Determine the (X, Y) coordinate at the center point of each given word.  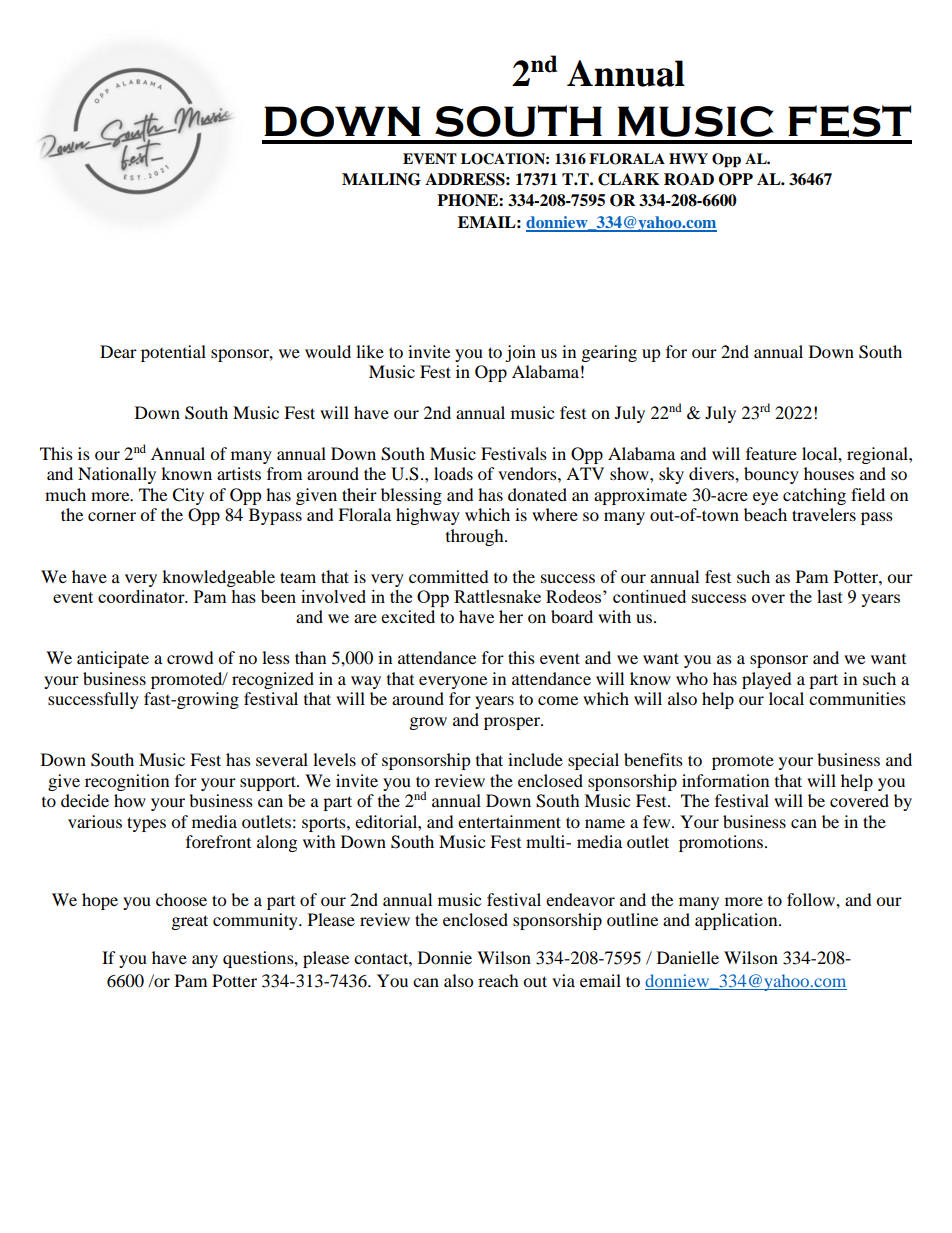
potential (173, 353)
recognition (127, 782)
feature (771, 453)
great (190, 922)
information (725, 780)
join (520, 353)
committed (449, 576)
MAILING (381, 179)
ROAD (689, 179)
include (535, 759)
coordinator (142, 596)
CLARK (628, 179)
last (830, 596)
